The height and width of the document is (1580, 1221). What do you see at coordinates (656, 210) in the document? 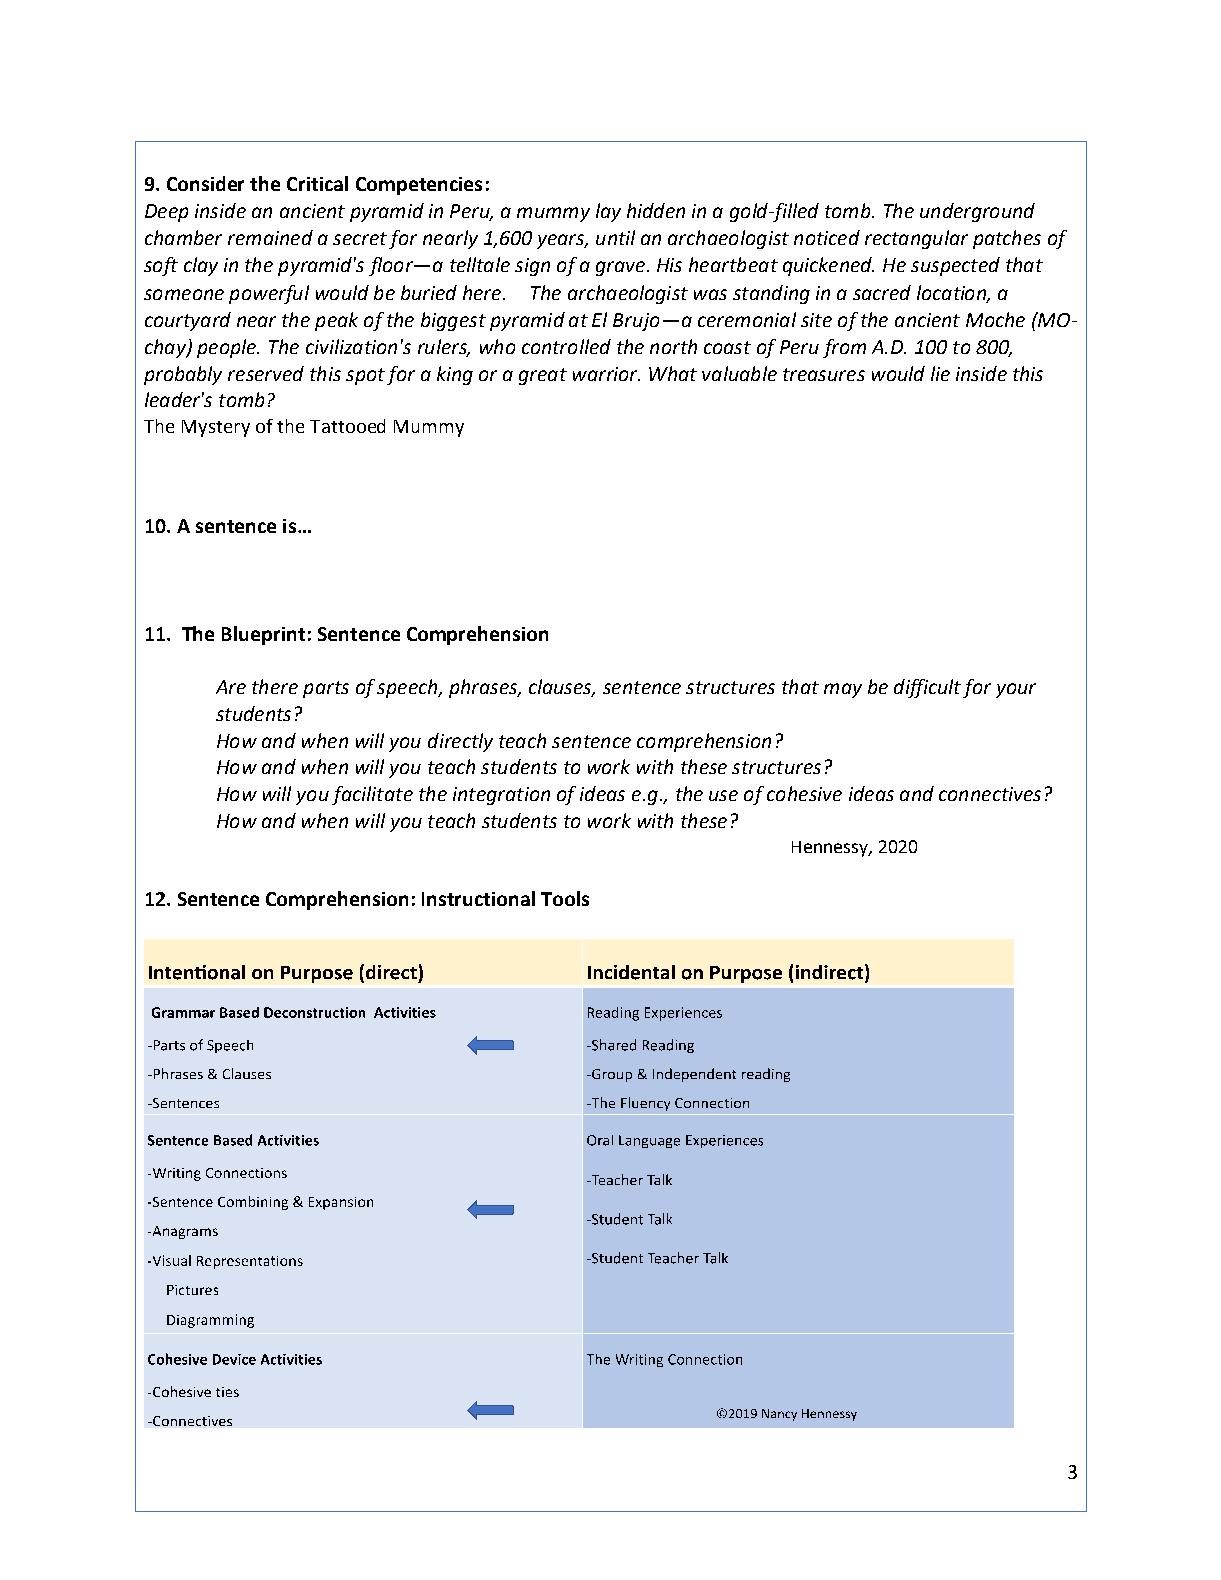
I see `hidden` at bounding box center [656, 210].
